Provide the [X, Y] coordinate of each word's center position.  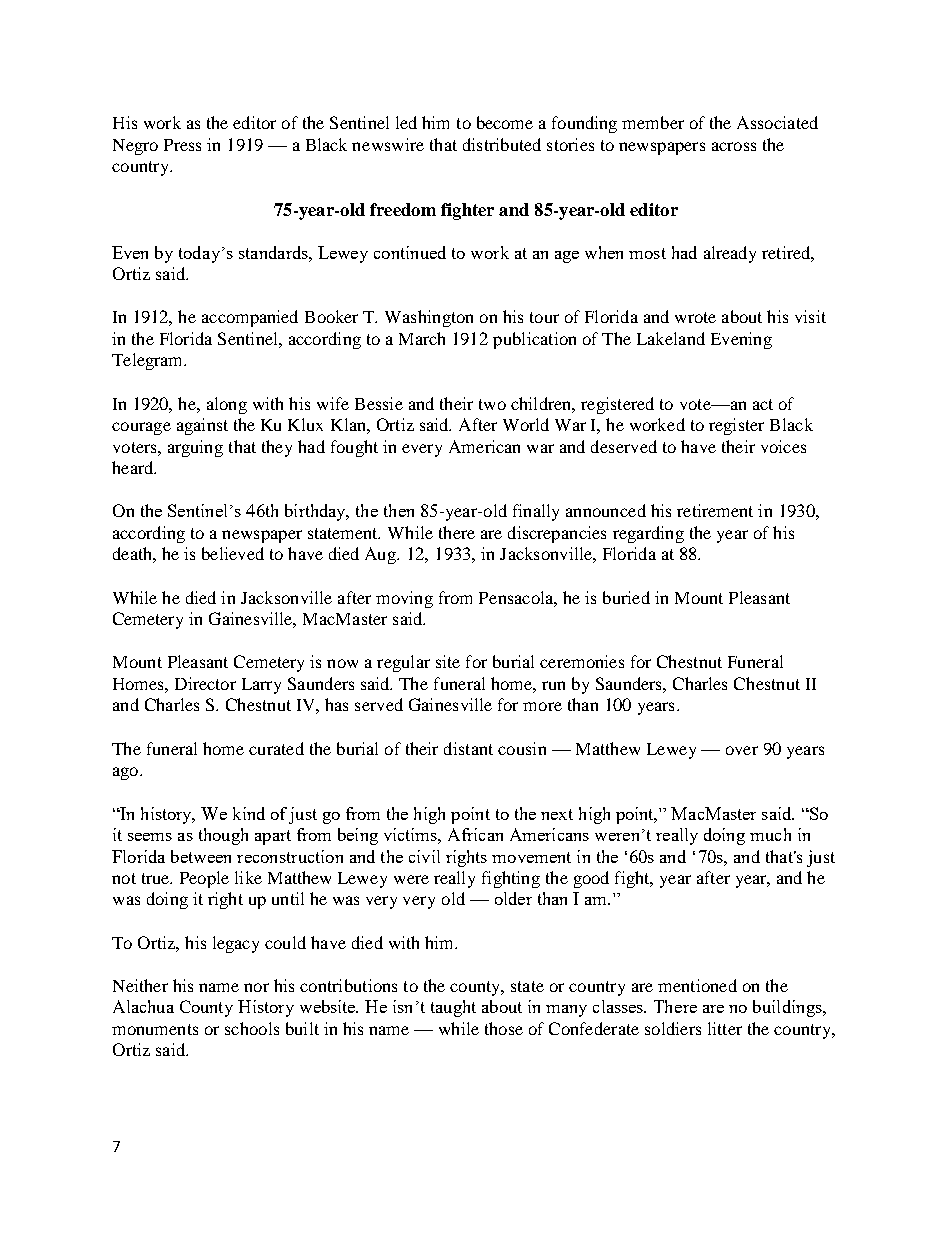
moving [404, 599]
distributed [502, 144]
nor [256, 987]
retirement [715, 510]
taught [453, 1008]
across [734, 146]
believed [233, 553]
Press [182, 145]
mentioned [697, 985]
